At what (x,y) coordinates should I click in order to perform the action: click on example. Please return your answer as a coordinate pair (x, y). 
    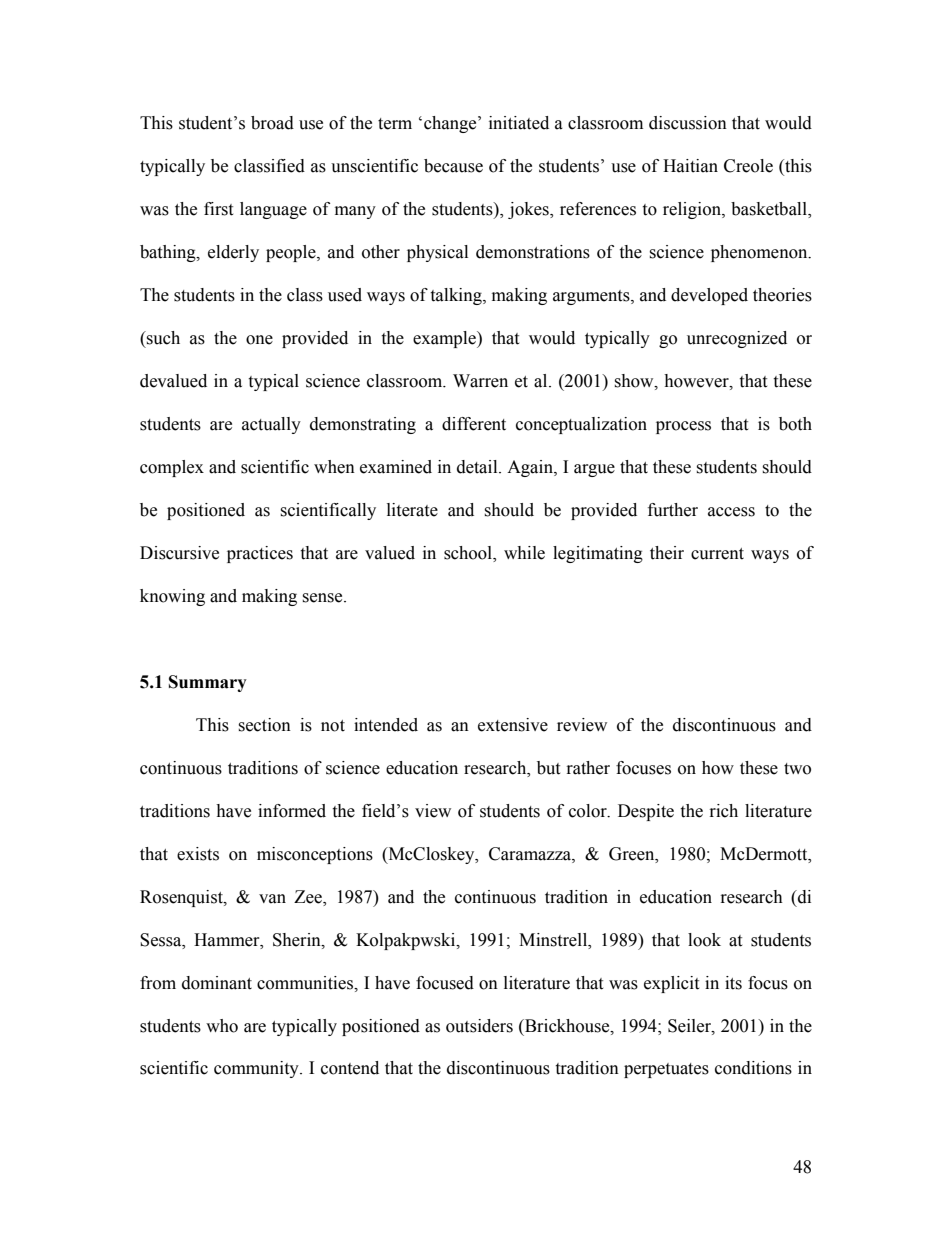
    Looking at the image, I should click on (445, 339).
